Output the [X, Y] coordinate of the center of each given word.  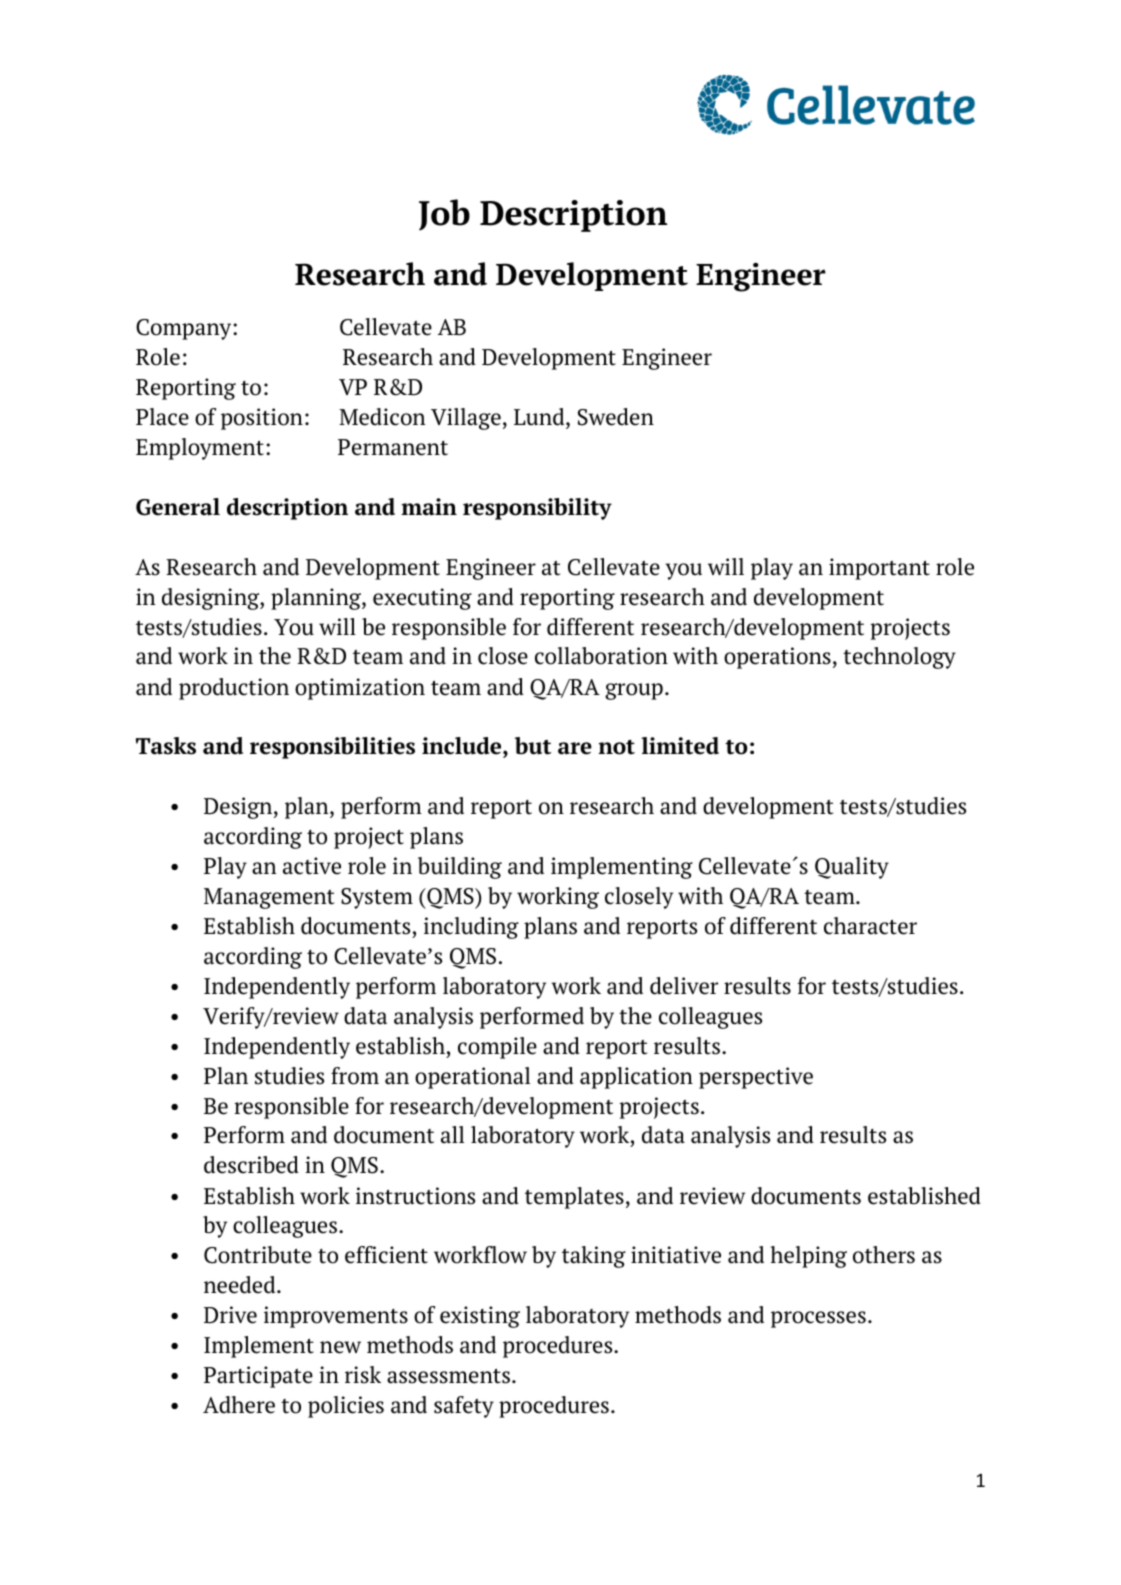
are [575, 748]
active [312, 866]
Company [185, 329]
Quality [852, 868]
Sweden [616, 417]
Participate [258, 1377]
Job [444, 215]
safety [464, 1407]
